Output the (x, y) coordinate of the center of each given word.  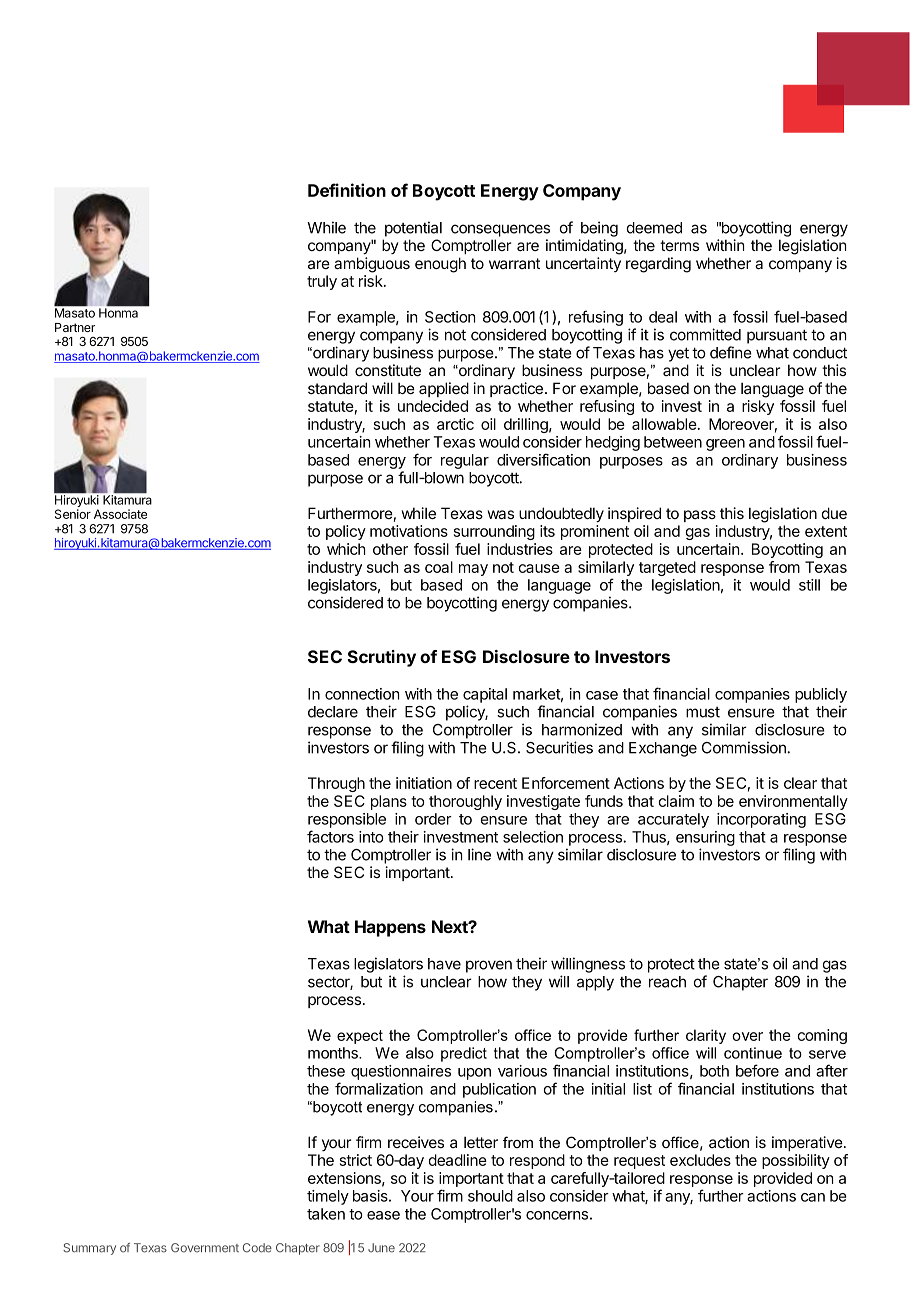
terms (679, 245)
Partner (75, 327)
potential (413, 229)
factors (330, 836)
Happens (390, 928)
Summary (89, 1249)
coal (439, 567)
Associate (120, 514)
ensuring (705, 838)
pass (700, 516)
